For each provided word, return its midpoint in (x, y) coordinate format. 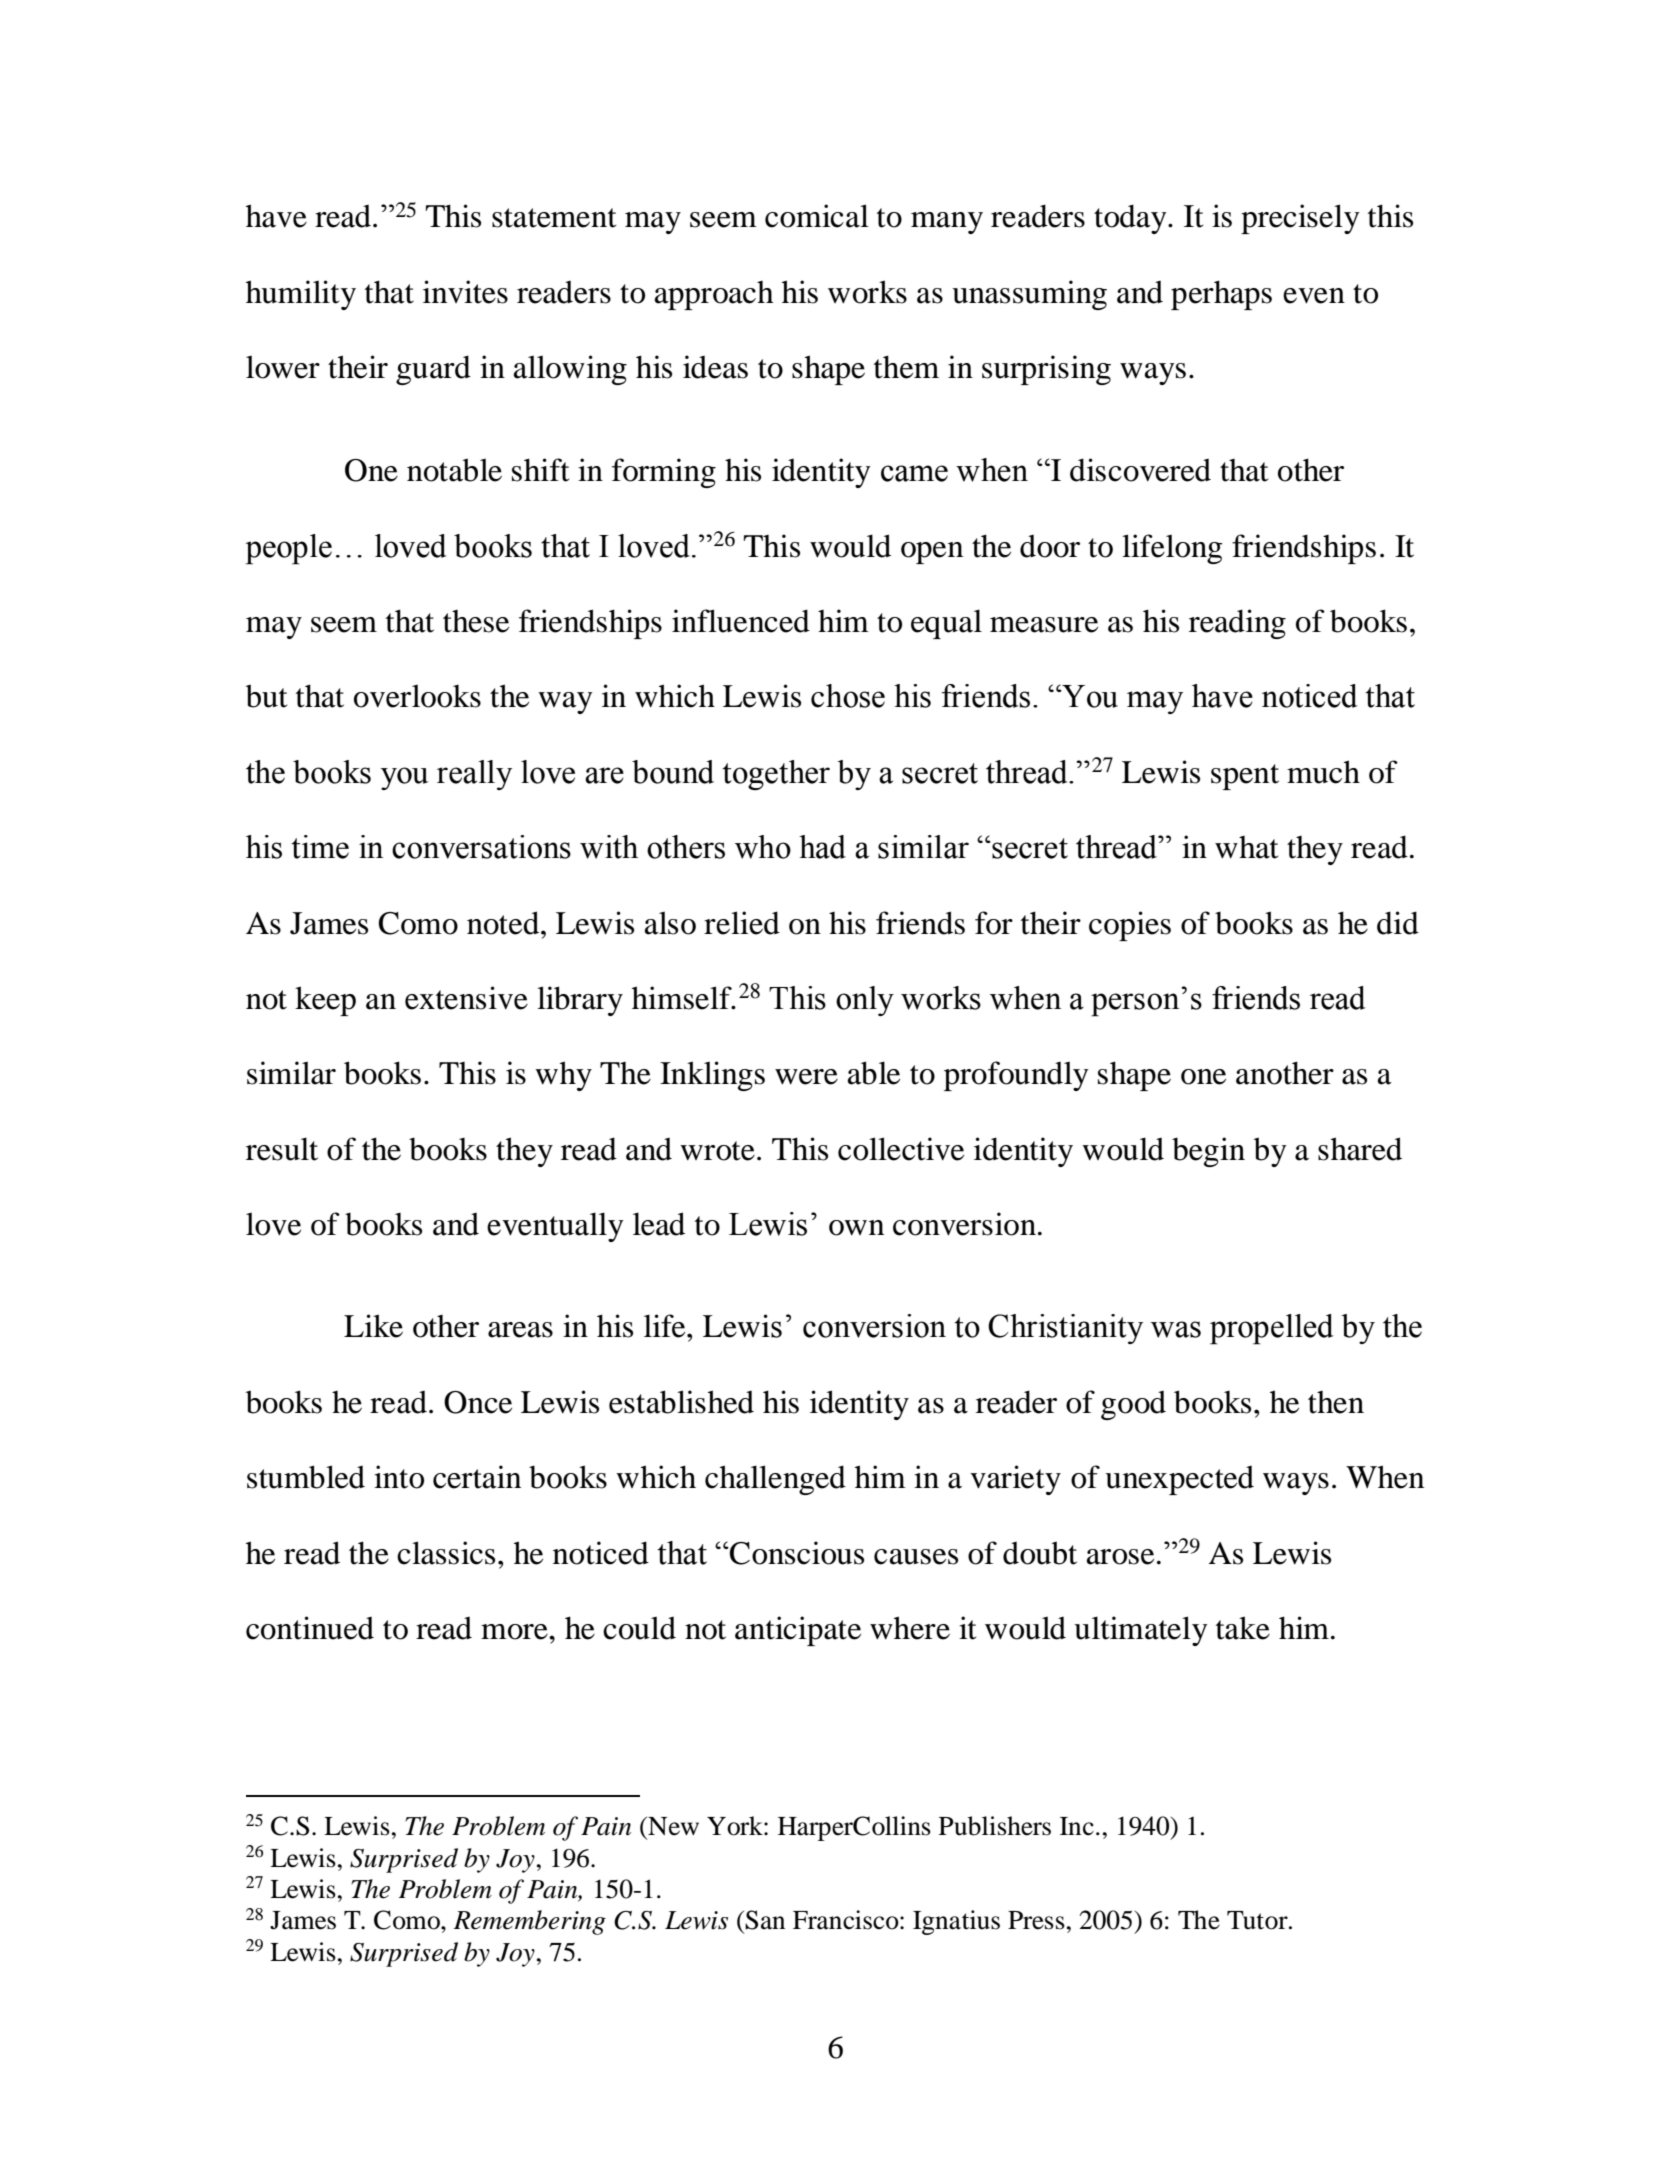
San (765, 1920)
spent (1245, 777)
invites (465, 292)
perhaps (1221, 295)
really (474, 775)
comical (817, 216)
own (856, 1228)
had (822, 847)
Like (373, 1326)
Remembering (529, 1922)
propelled (1272, 1329)
